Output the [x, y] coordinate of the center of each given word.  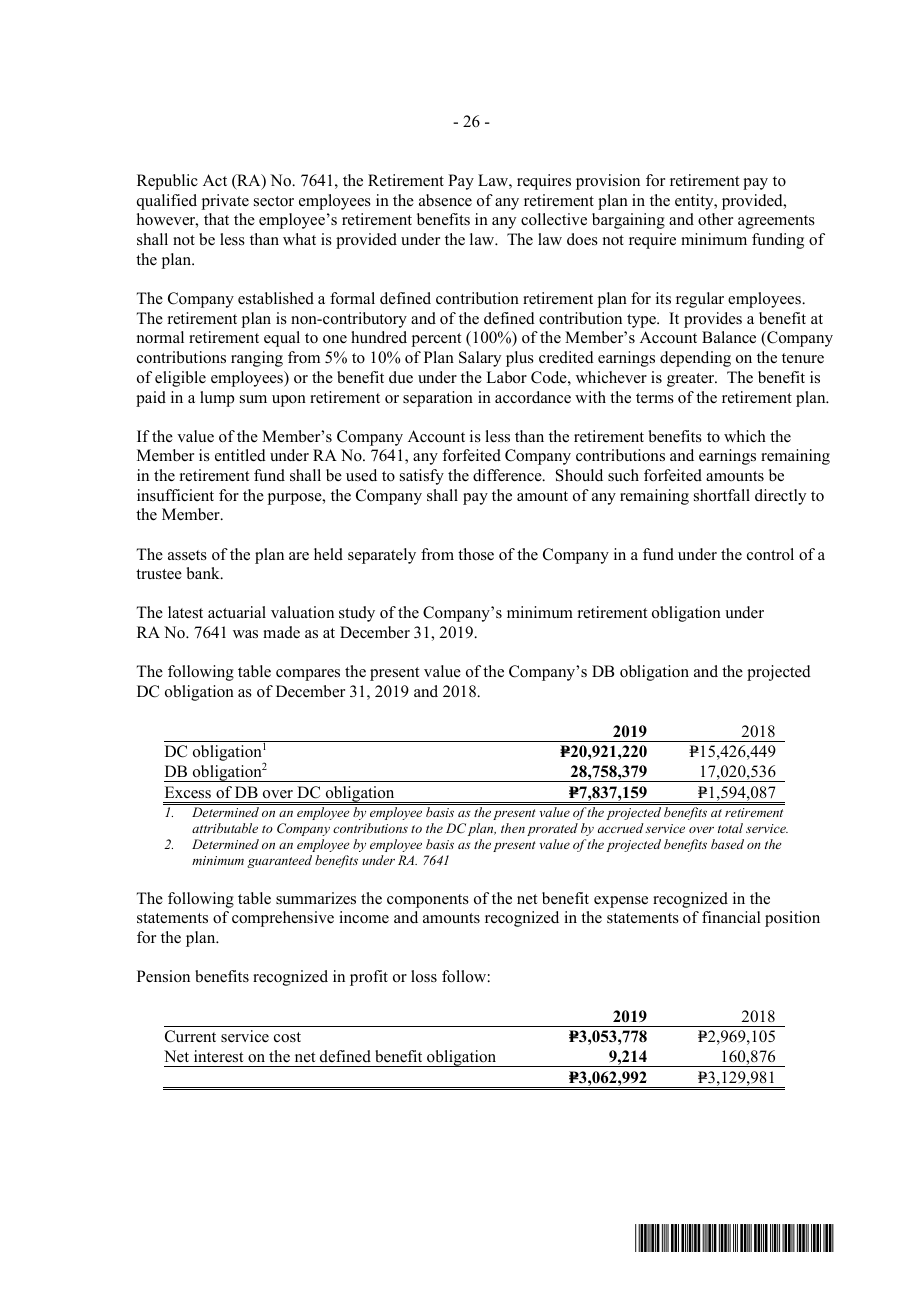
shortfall [722, 495]
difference [508, 475]
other [715, 219]
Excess [188, 792]
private [225, 202]
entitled [240, 455]
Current [190, 1036]
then [513, 828]
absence [445, 200]
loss [424, 976]
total [730, 828]
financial [731, 917]
